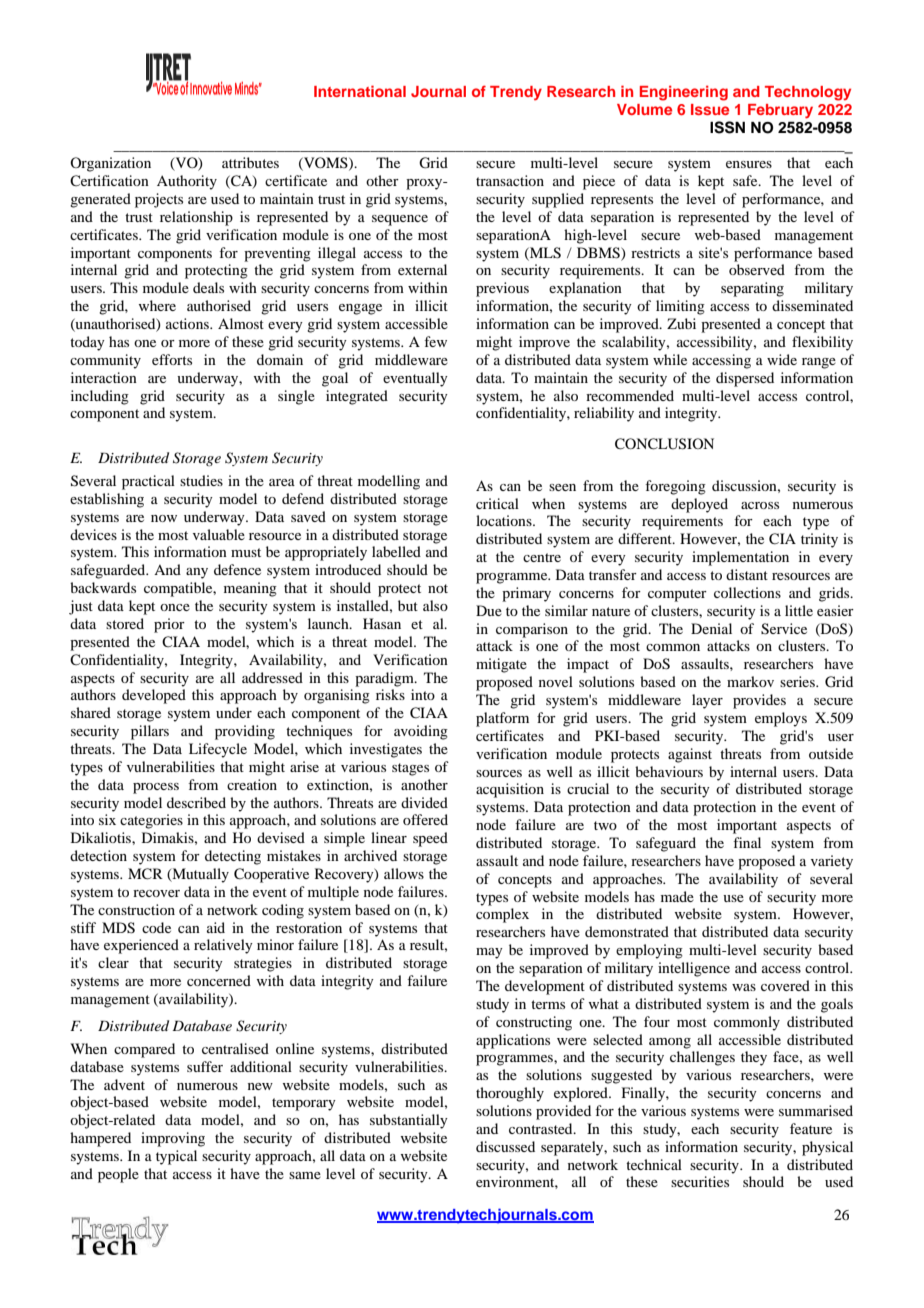  I want to click on improving, so click(173, 1139).
